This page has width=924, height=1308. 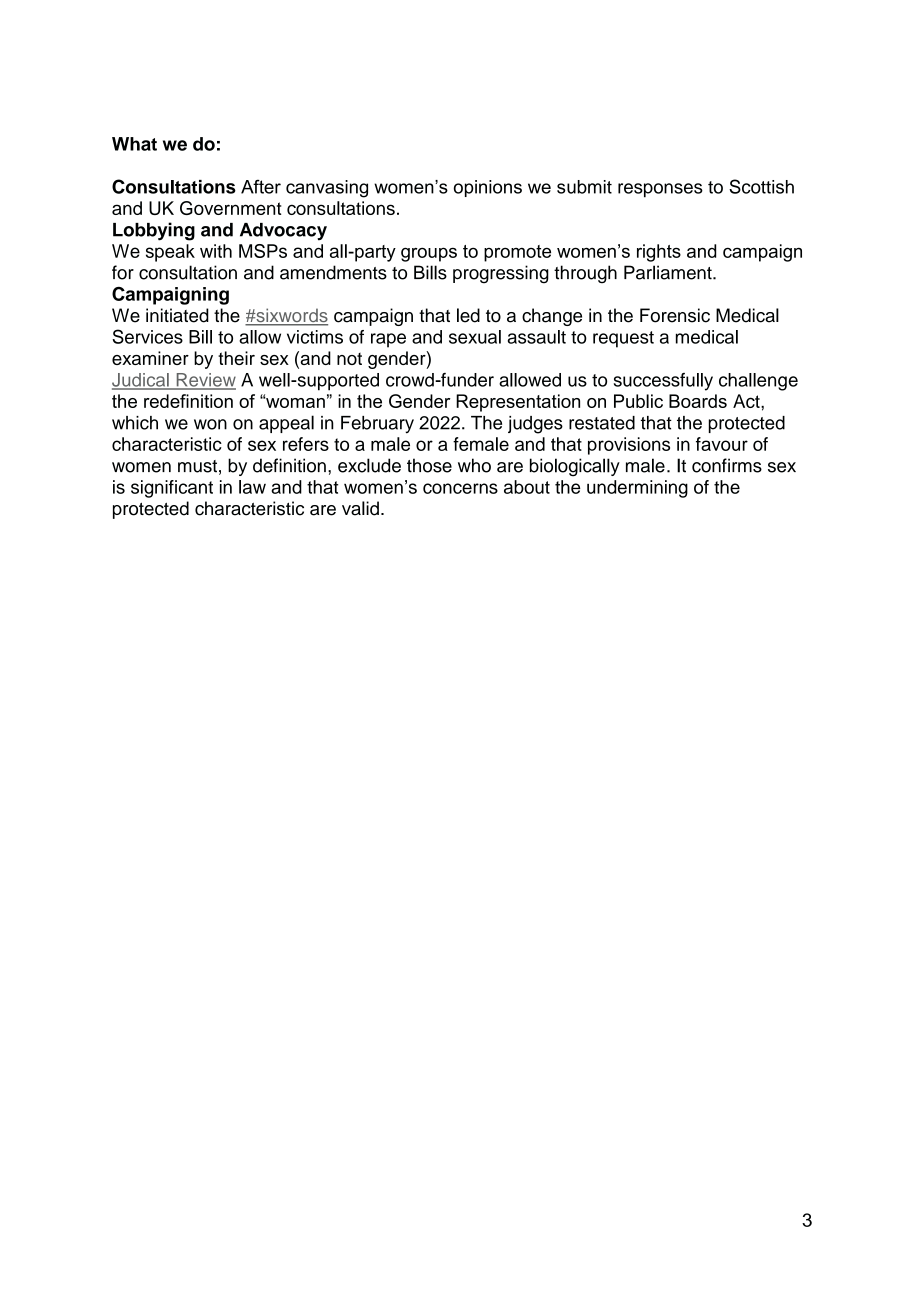 I want to click on What, so click(x=134, y=144).
